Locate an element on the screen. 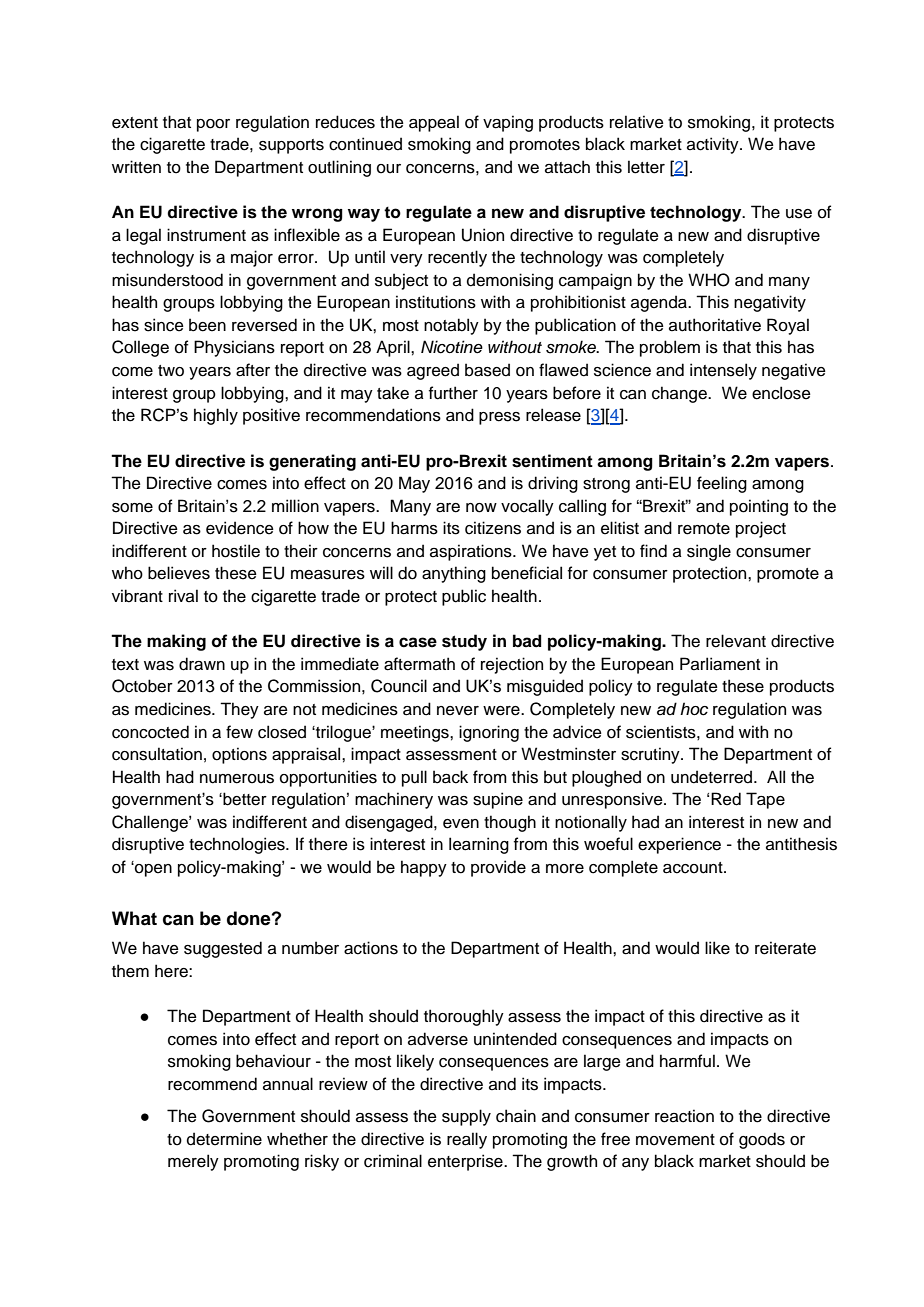 The height and width of the screenshot is (1307, 924). activity is located at coordinates (714, 145).
